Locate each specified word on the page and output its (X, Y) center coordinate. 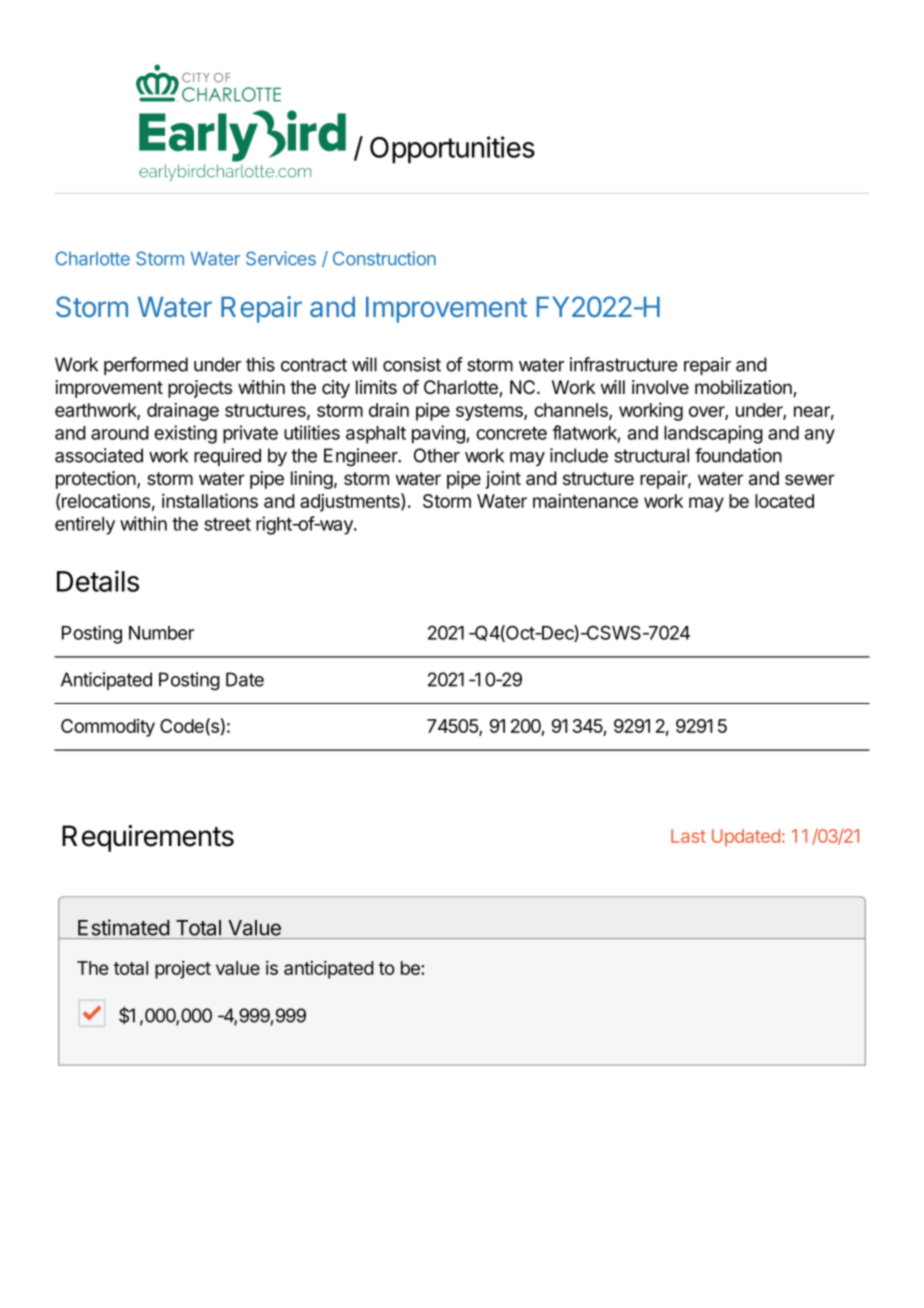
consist (412, 364)
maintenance (585, 501)
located (784, 501)
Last (688, 836)
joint (503, 480)
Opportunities (452, 150)
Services (281, 258)
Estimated (123, 927)
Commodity (108, 728)
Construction (384, 258)
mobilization (744, 388)
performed (146, 366)
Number (161, 633)
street (227, 524)
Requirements (148, 838)
